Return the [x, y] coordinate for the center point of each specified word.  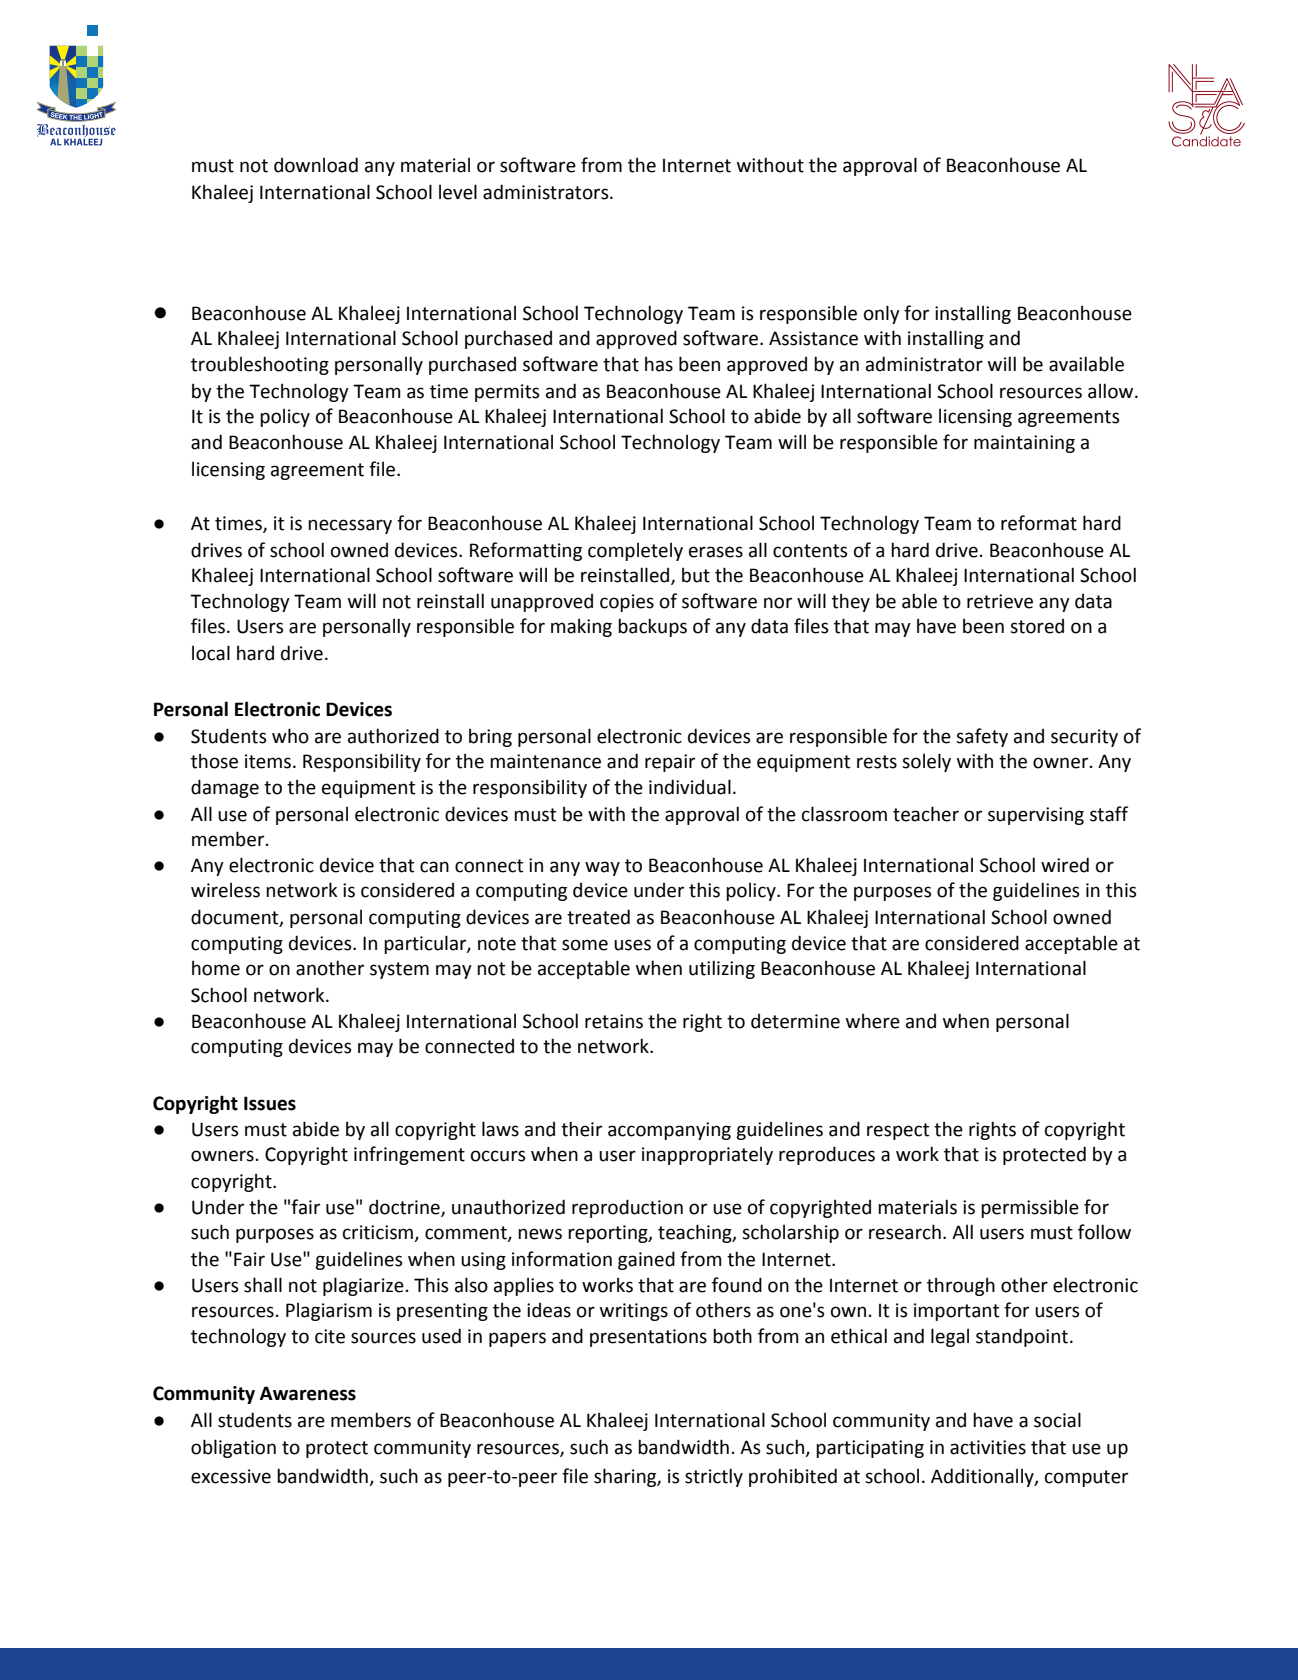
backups [652, 627]
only [882, 314]
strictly [714, 1477]
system [399, 970]
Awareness [308, 1393]
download [316, 165]
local [211, 653]
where [873, 1021]
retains [614, 1021]
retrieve [1000, 601]
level [458, 192]
